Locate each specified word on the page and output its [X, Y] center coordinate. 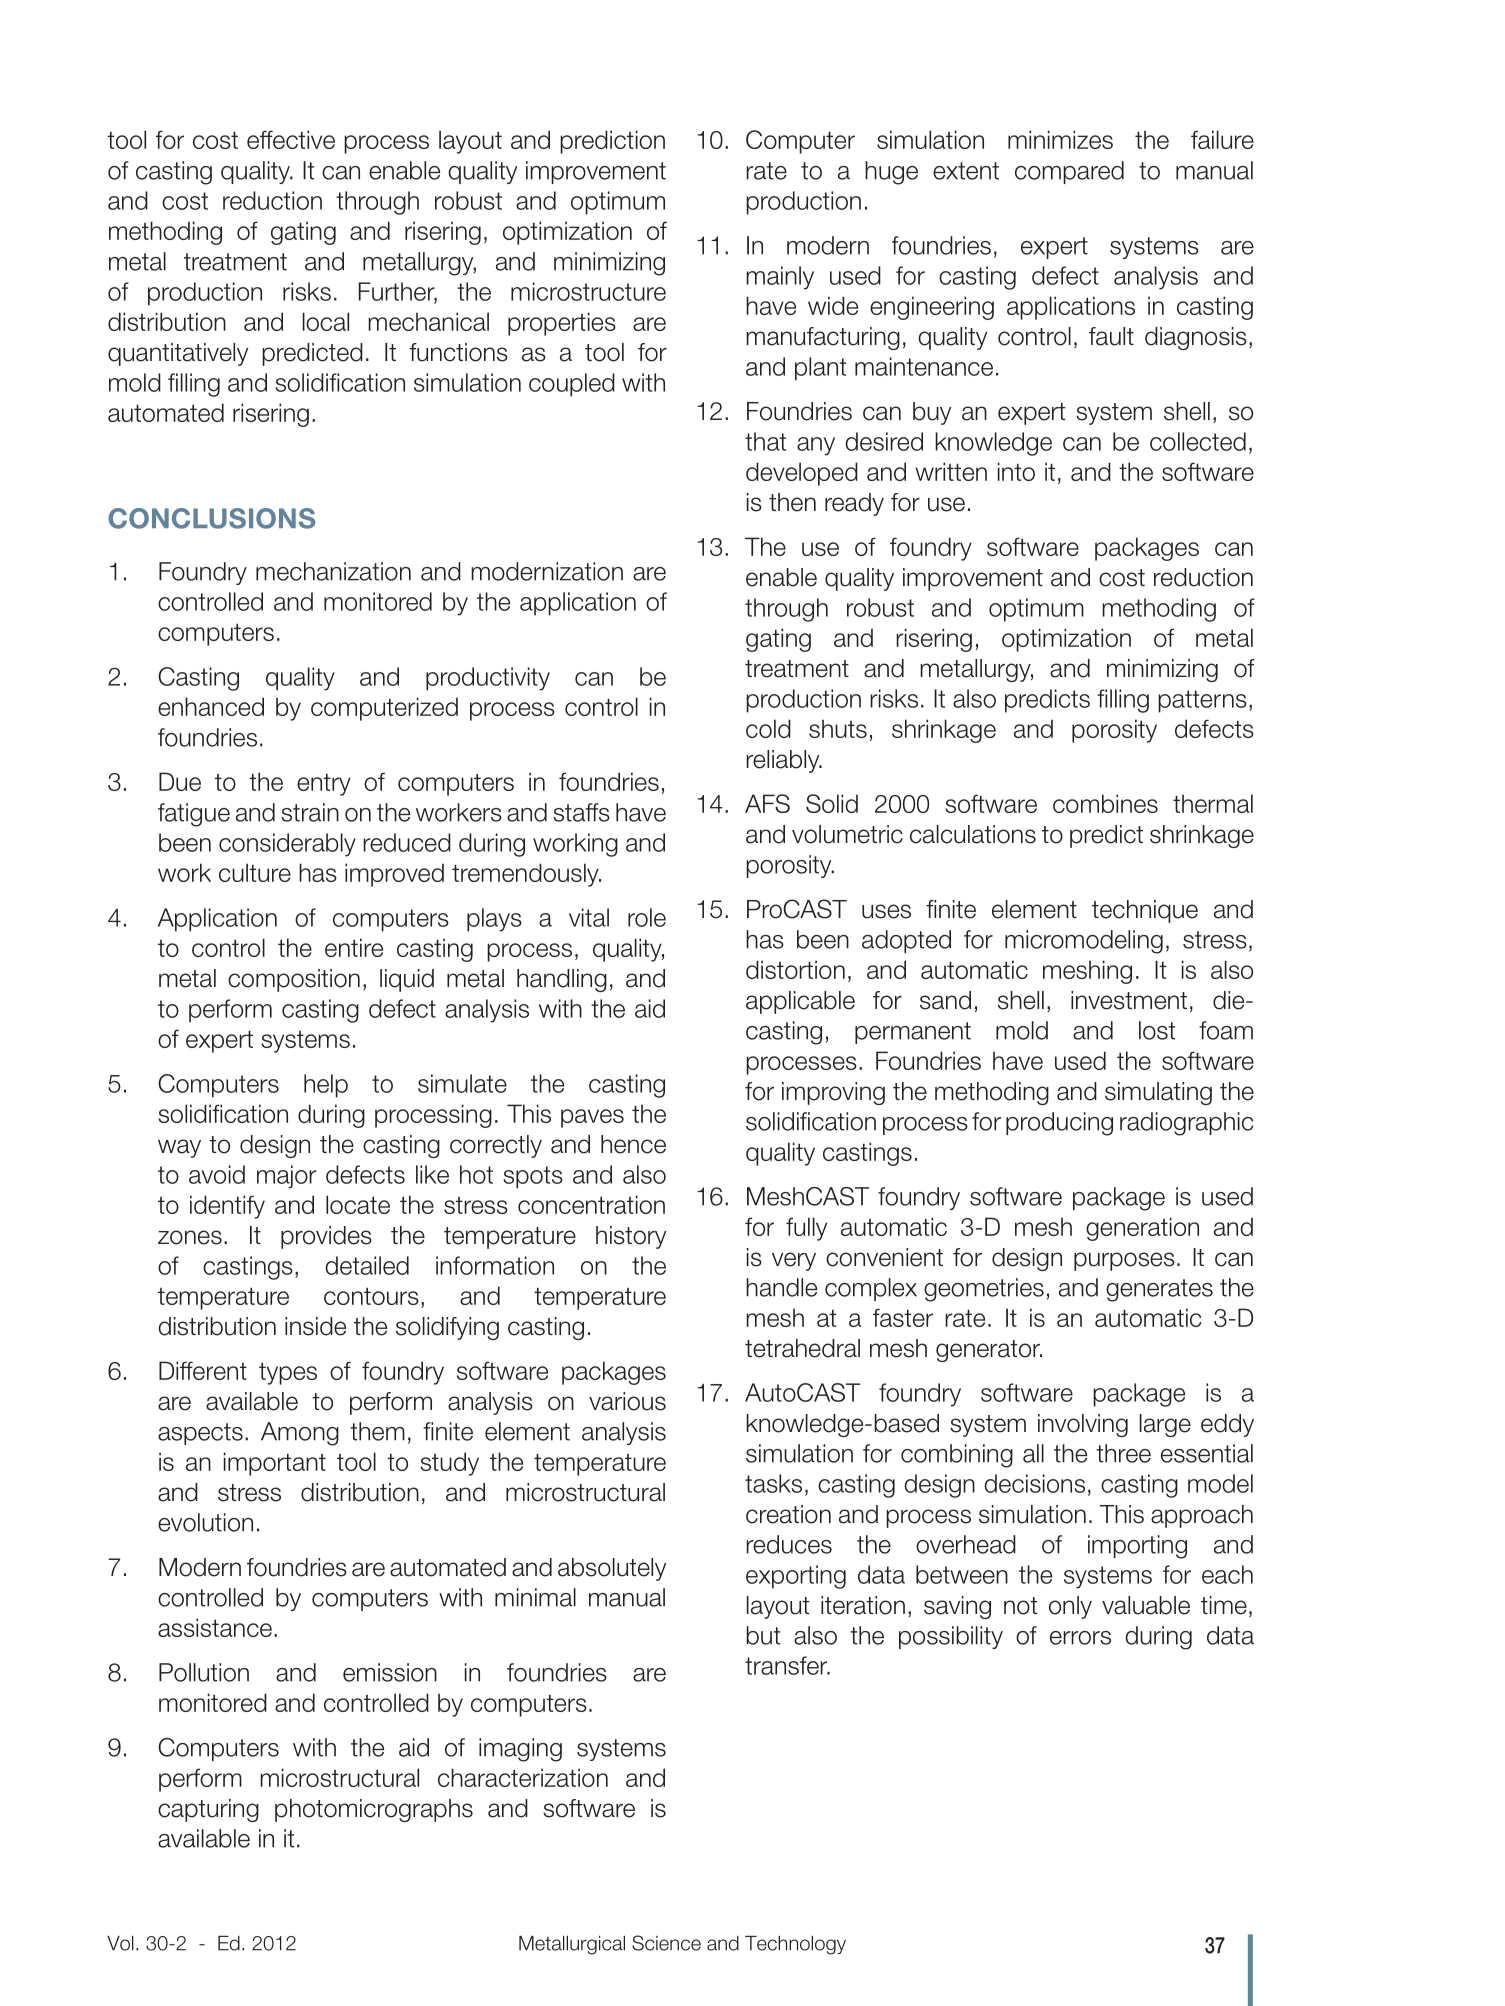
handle [781, 1287]
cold [768, 728]
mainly [780, 278]
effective [291, 139]
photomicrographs [374, 1810]
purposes [1124, 1261]
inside [315, 1326]
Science [666, 1943]
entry [324, 785]
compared [1069, 172]
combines [1105, 803]
